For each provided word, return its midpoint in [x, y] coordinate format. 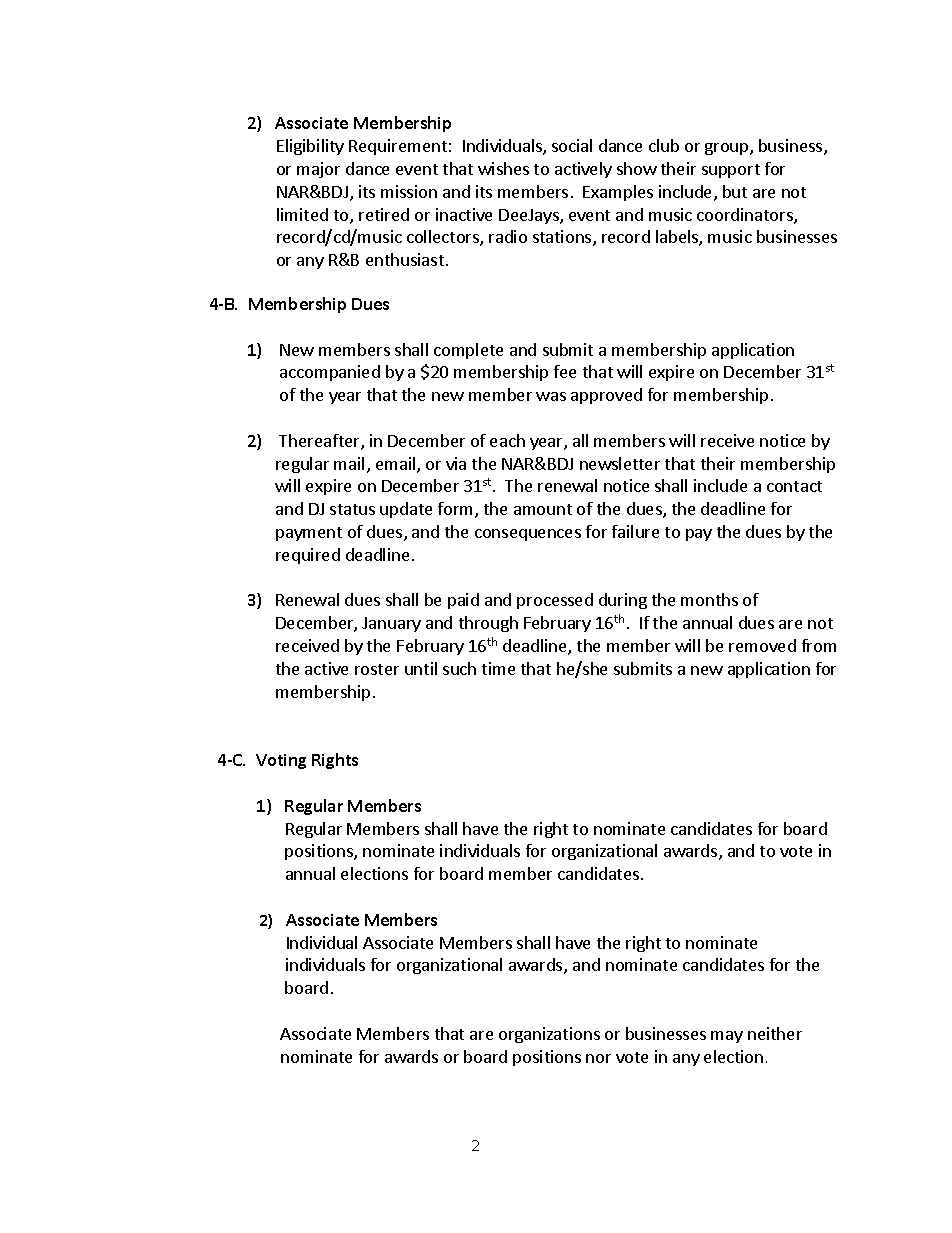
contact [794, 486]
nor [598, 1058]
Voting [281, 761]
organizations [549, 1035]
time [498, 668]
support [731, 171]
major [318, 170]
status [352, 509]
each [507, 440]
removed [762, 645]
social [572, 145]
